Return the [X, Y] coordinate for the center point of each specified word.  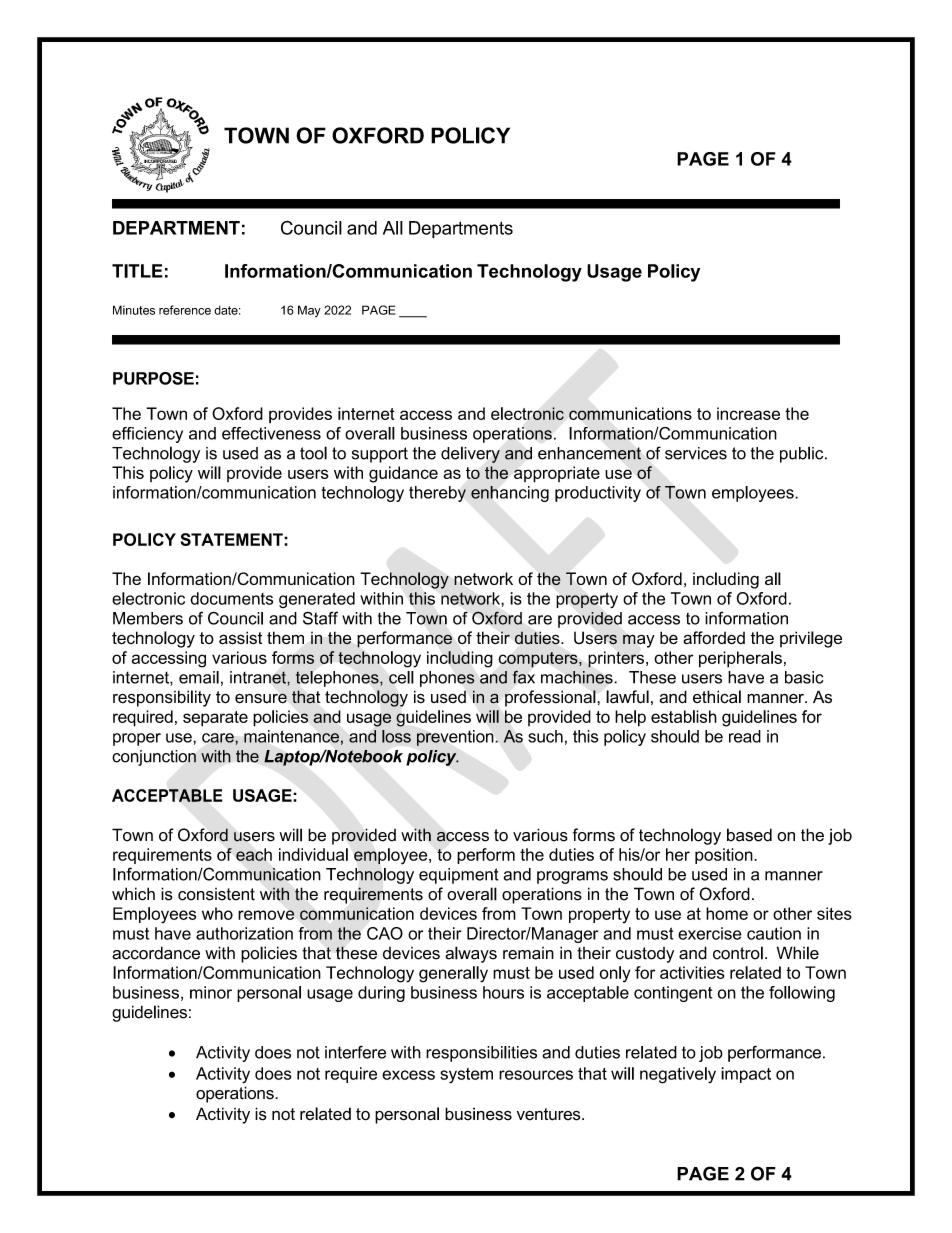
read [745, 736]
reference [185, 310]
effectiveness [271, 433]
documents [231, 598]
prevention [456, 738]
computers [539, 660]
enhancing [510, 494]
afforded [714, 637]
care [219, 739]
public [803, 454]
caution [774, 933]
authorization [244, 933]
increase [748, 413]
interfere [355, 1052]
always [471, 954]
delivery [470, 454]
